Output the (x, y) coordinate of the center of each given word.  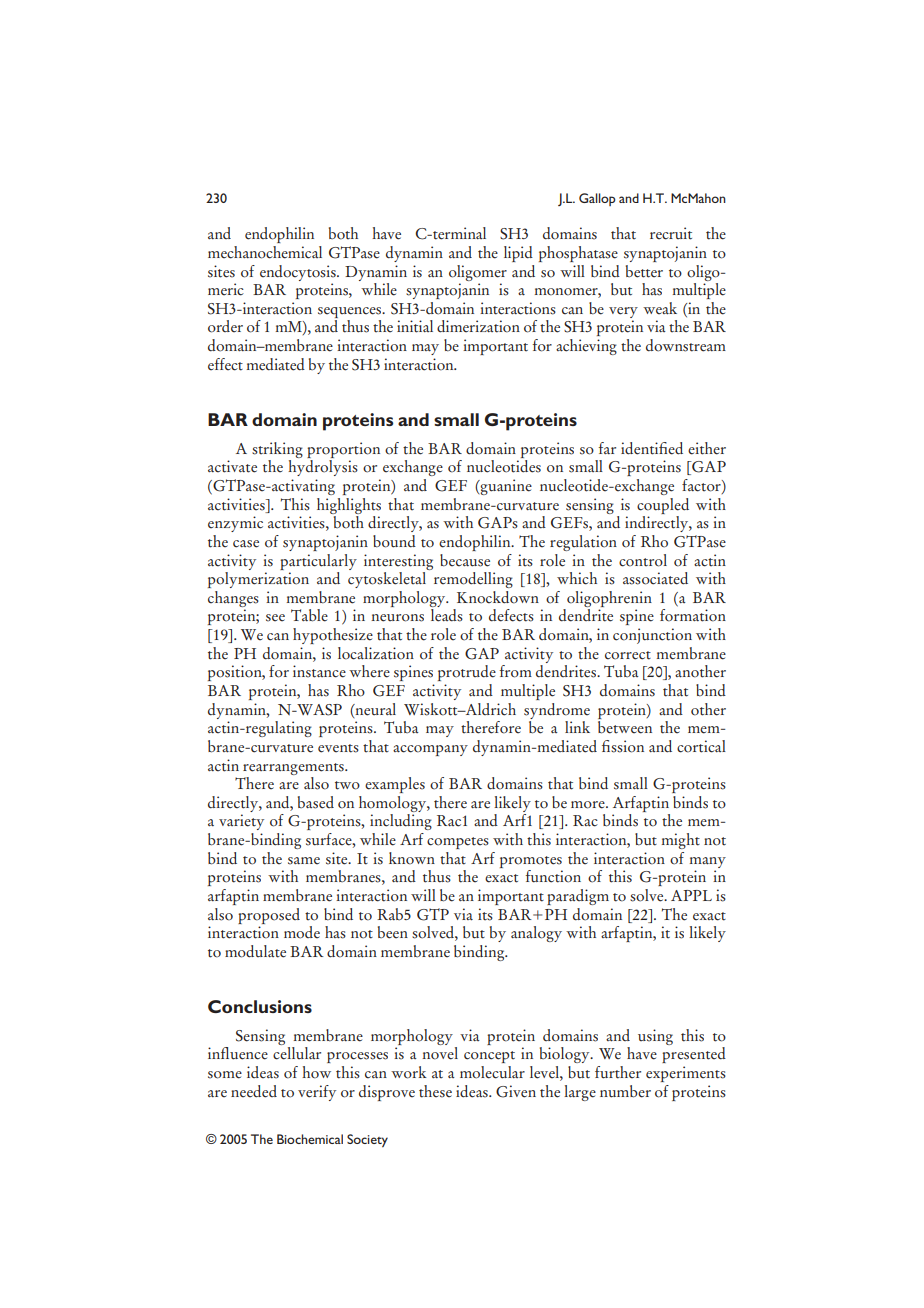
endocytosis (299, 273)
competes (458, 843)
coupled (663, 506)
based (316, 802)
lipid (518, 254)
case (246, 544)
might (681, 841)
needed (254, 1091)
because (465, 560)
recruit (671, 233)
